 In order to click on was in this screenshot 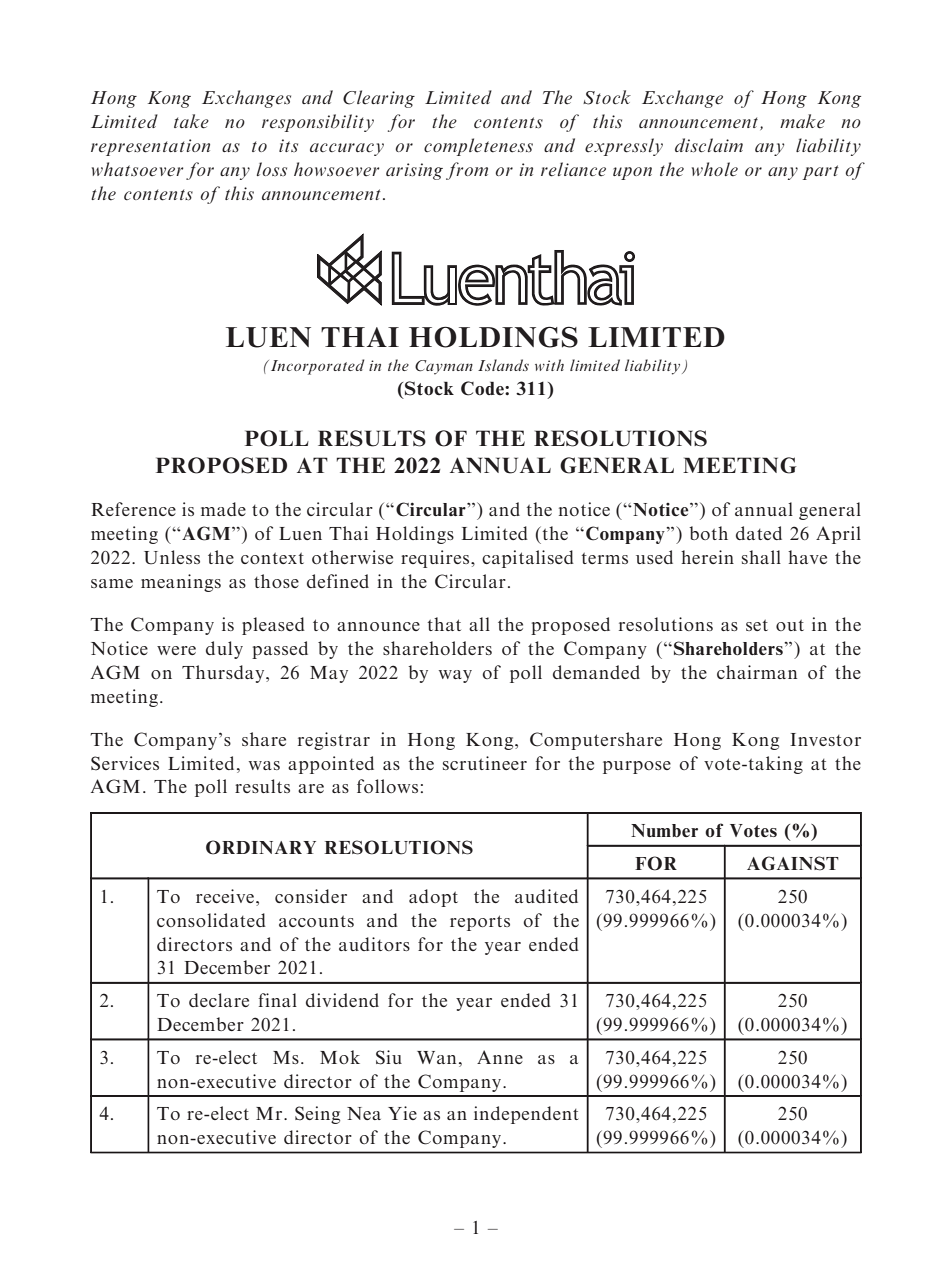, I will do `click(264, 765)`.
